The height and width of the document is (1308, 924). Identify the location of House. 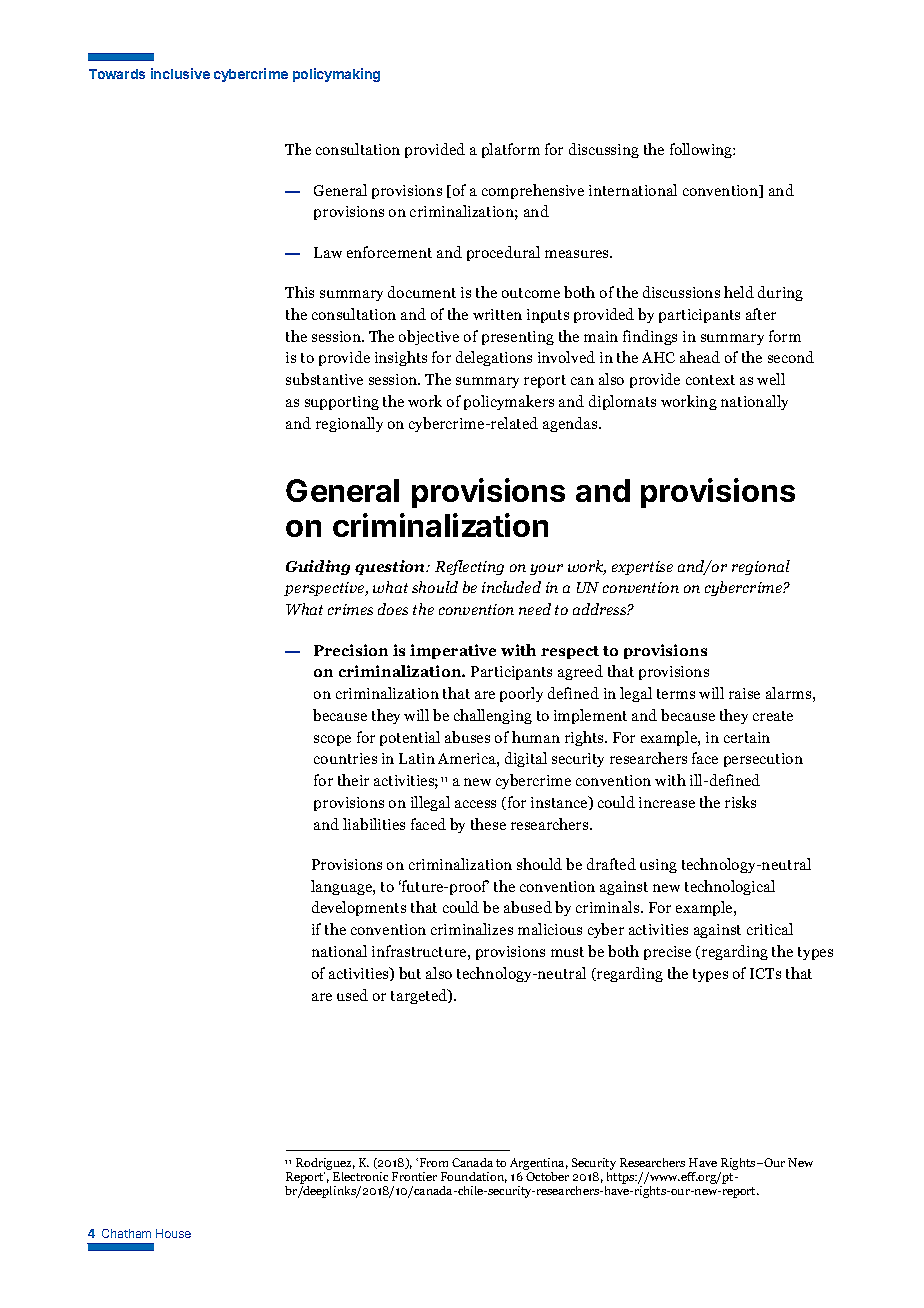
(173, 1233).
